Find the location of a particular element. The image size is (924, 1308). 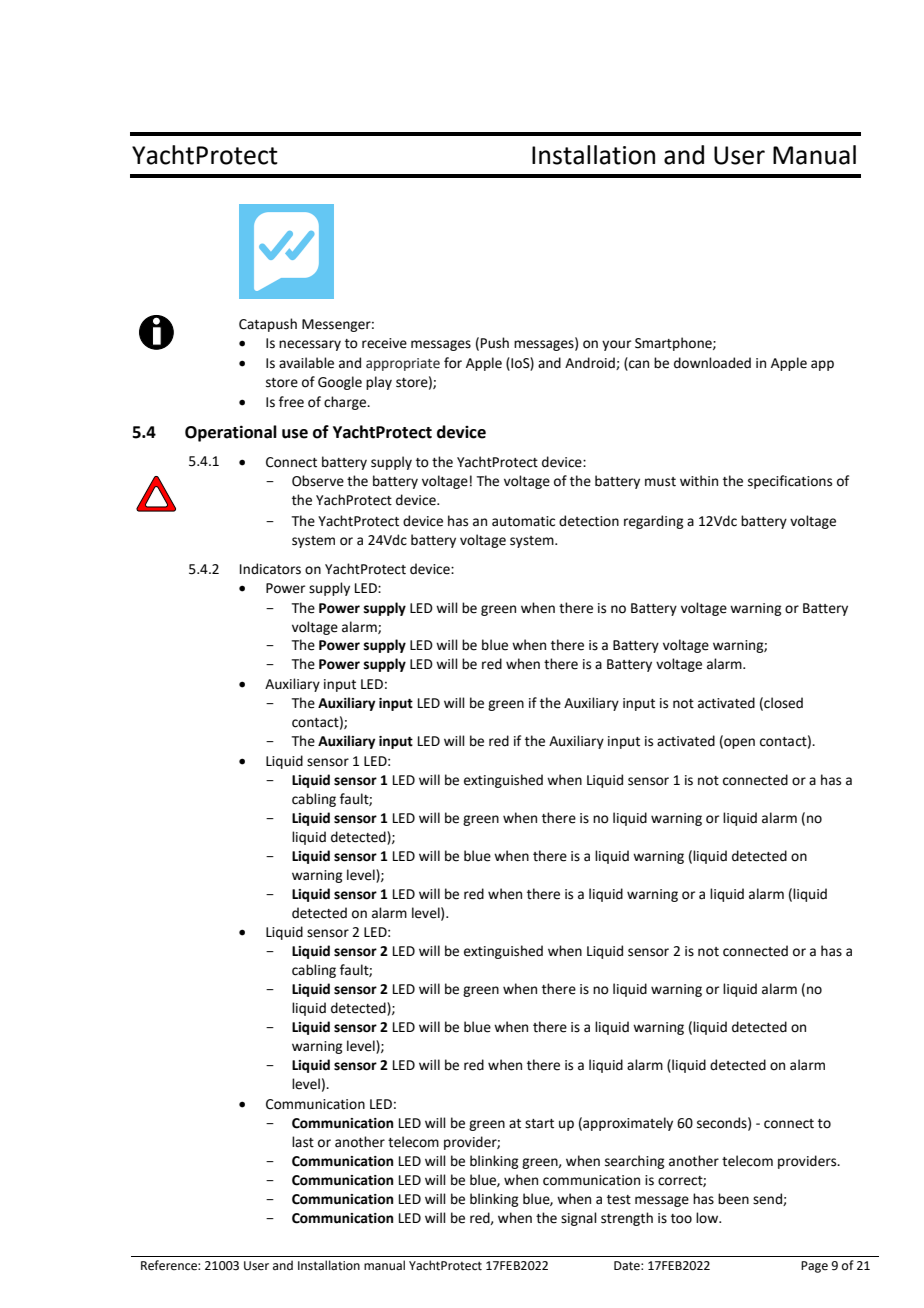

signal is located at coordinates (579, 1219).
